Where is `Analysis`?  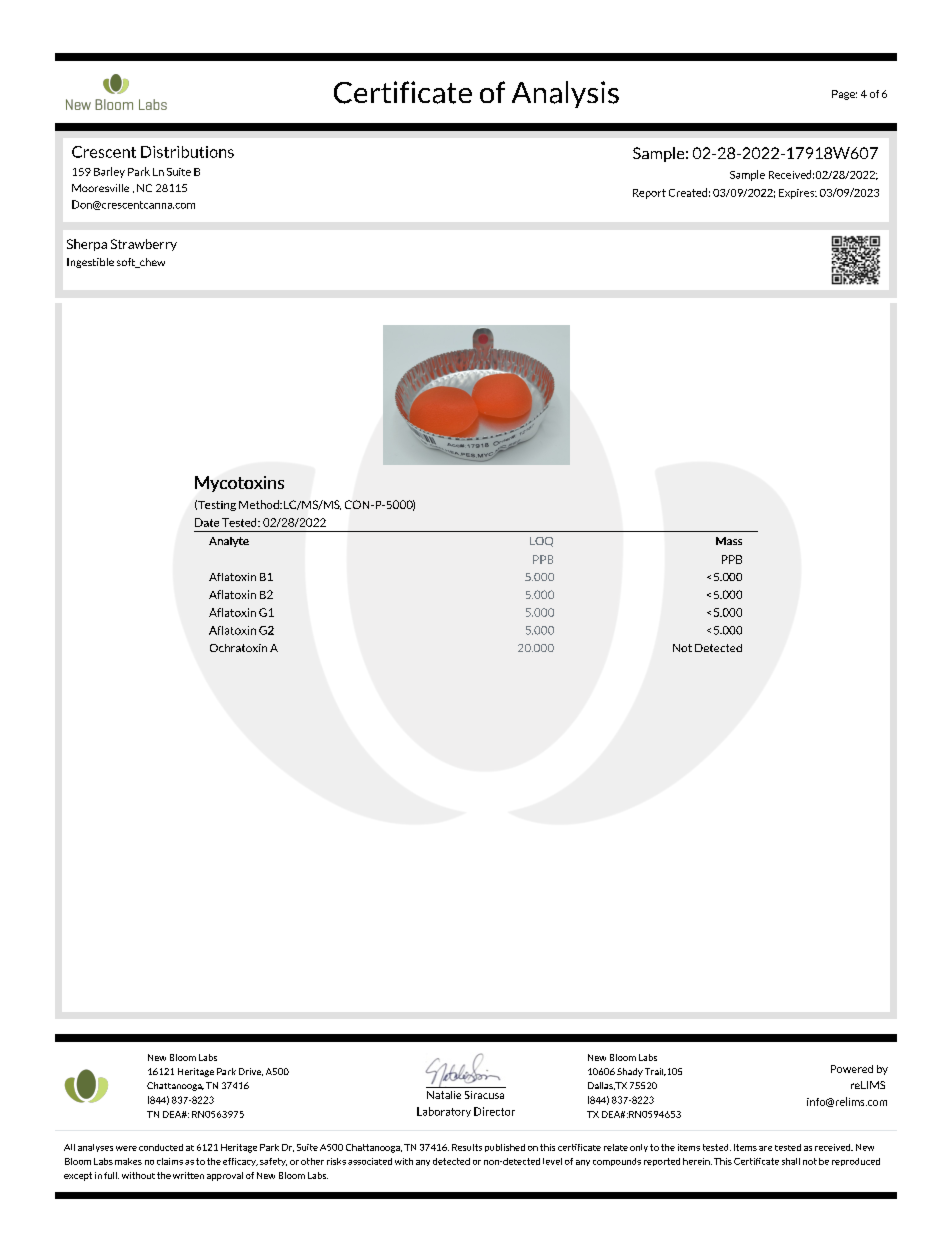 Analysis is located at coordinates (565, 94).
